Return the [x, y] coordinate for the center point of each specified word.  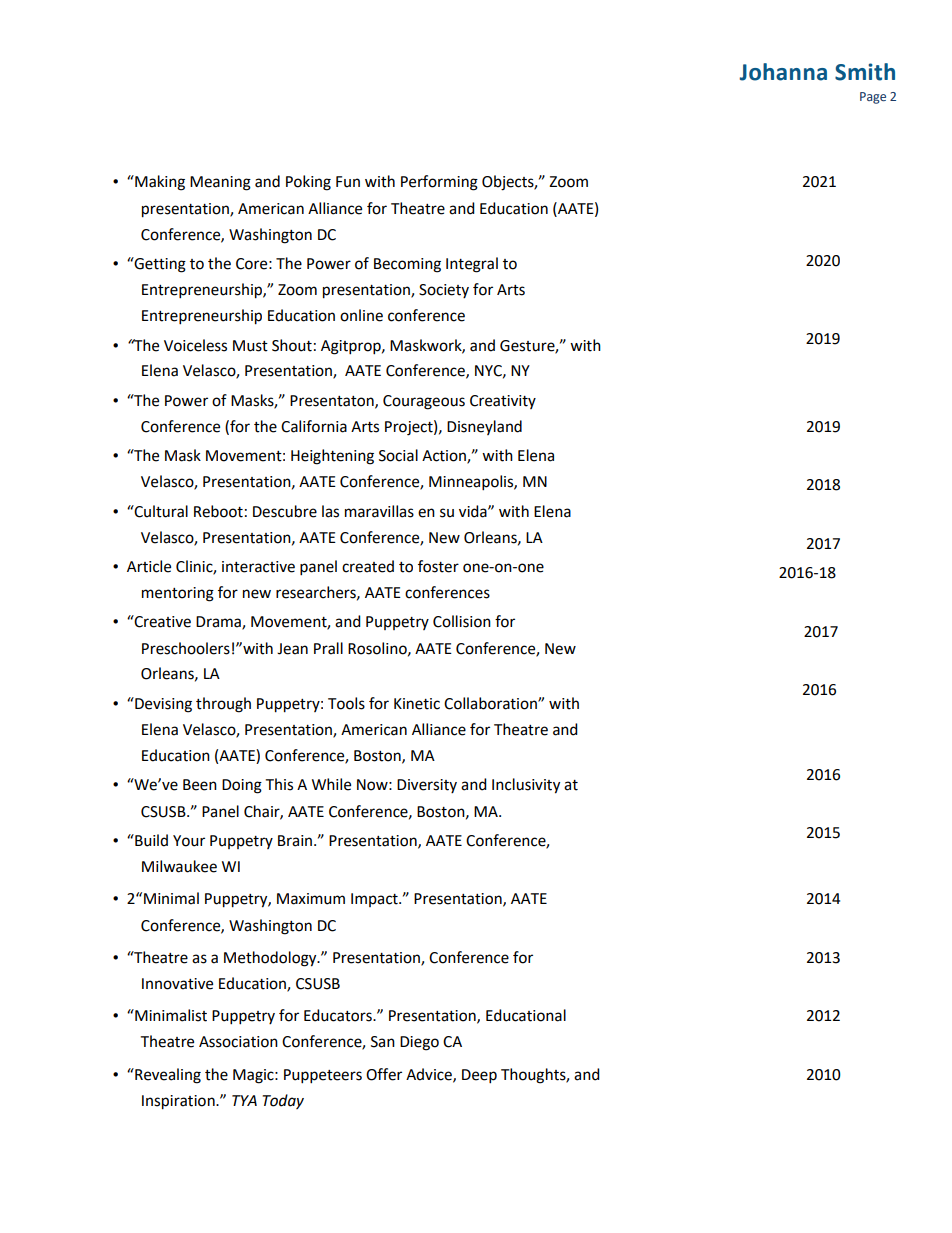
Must [250, 346]
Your [189, 841]
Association [238, 1042]
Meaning [220, 183]
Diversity [427, 786]
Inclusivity [526, 786]
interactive [258, 567]
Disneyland [484, 427]
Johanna [783, 72]
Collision [462, 621]
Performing [439, 183]
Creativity [503, 402]
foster [438, 566]
